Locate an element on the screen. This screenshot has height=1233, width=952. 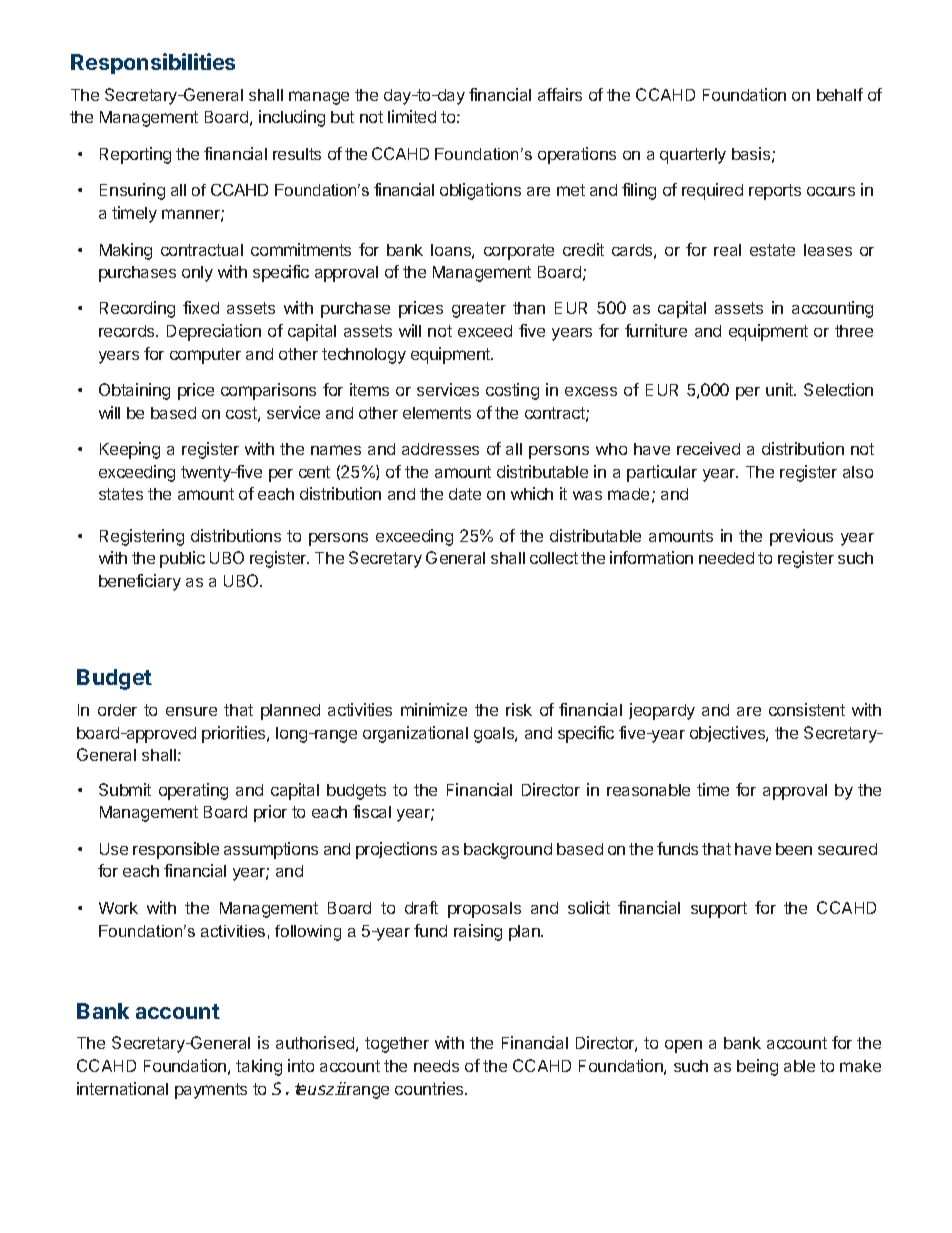
payments is located at coordinates (211, 1091).
